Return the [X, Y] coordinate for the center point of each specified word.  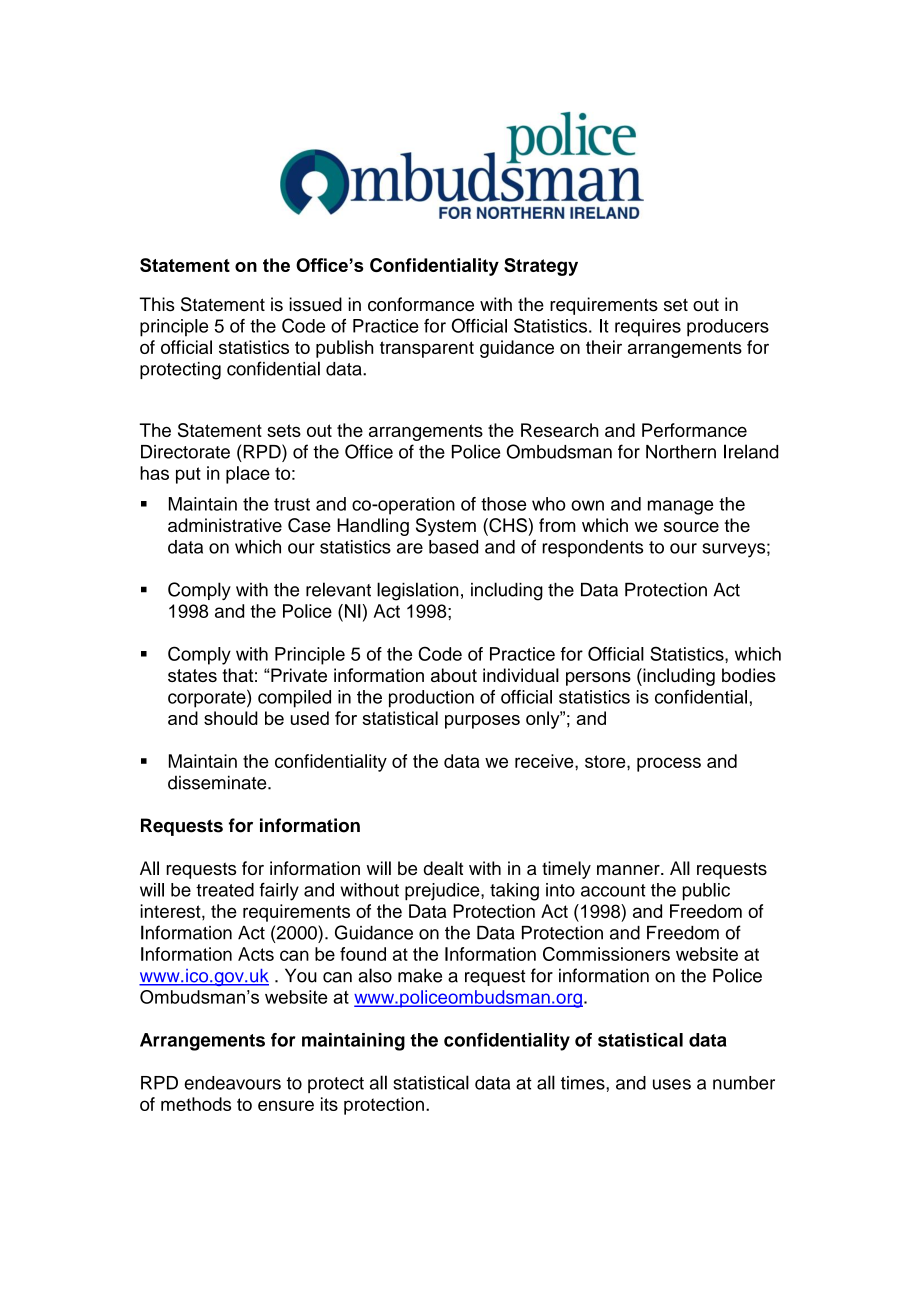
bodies [749, 675]
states [192, 675]
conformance [421, 304]
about [454, 675]
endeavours [232, 1083]
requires [648, 328]
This [157, 304]
